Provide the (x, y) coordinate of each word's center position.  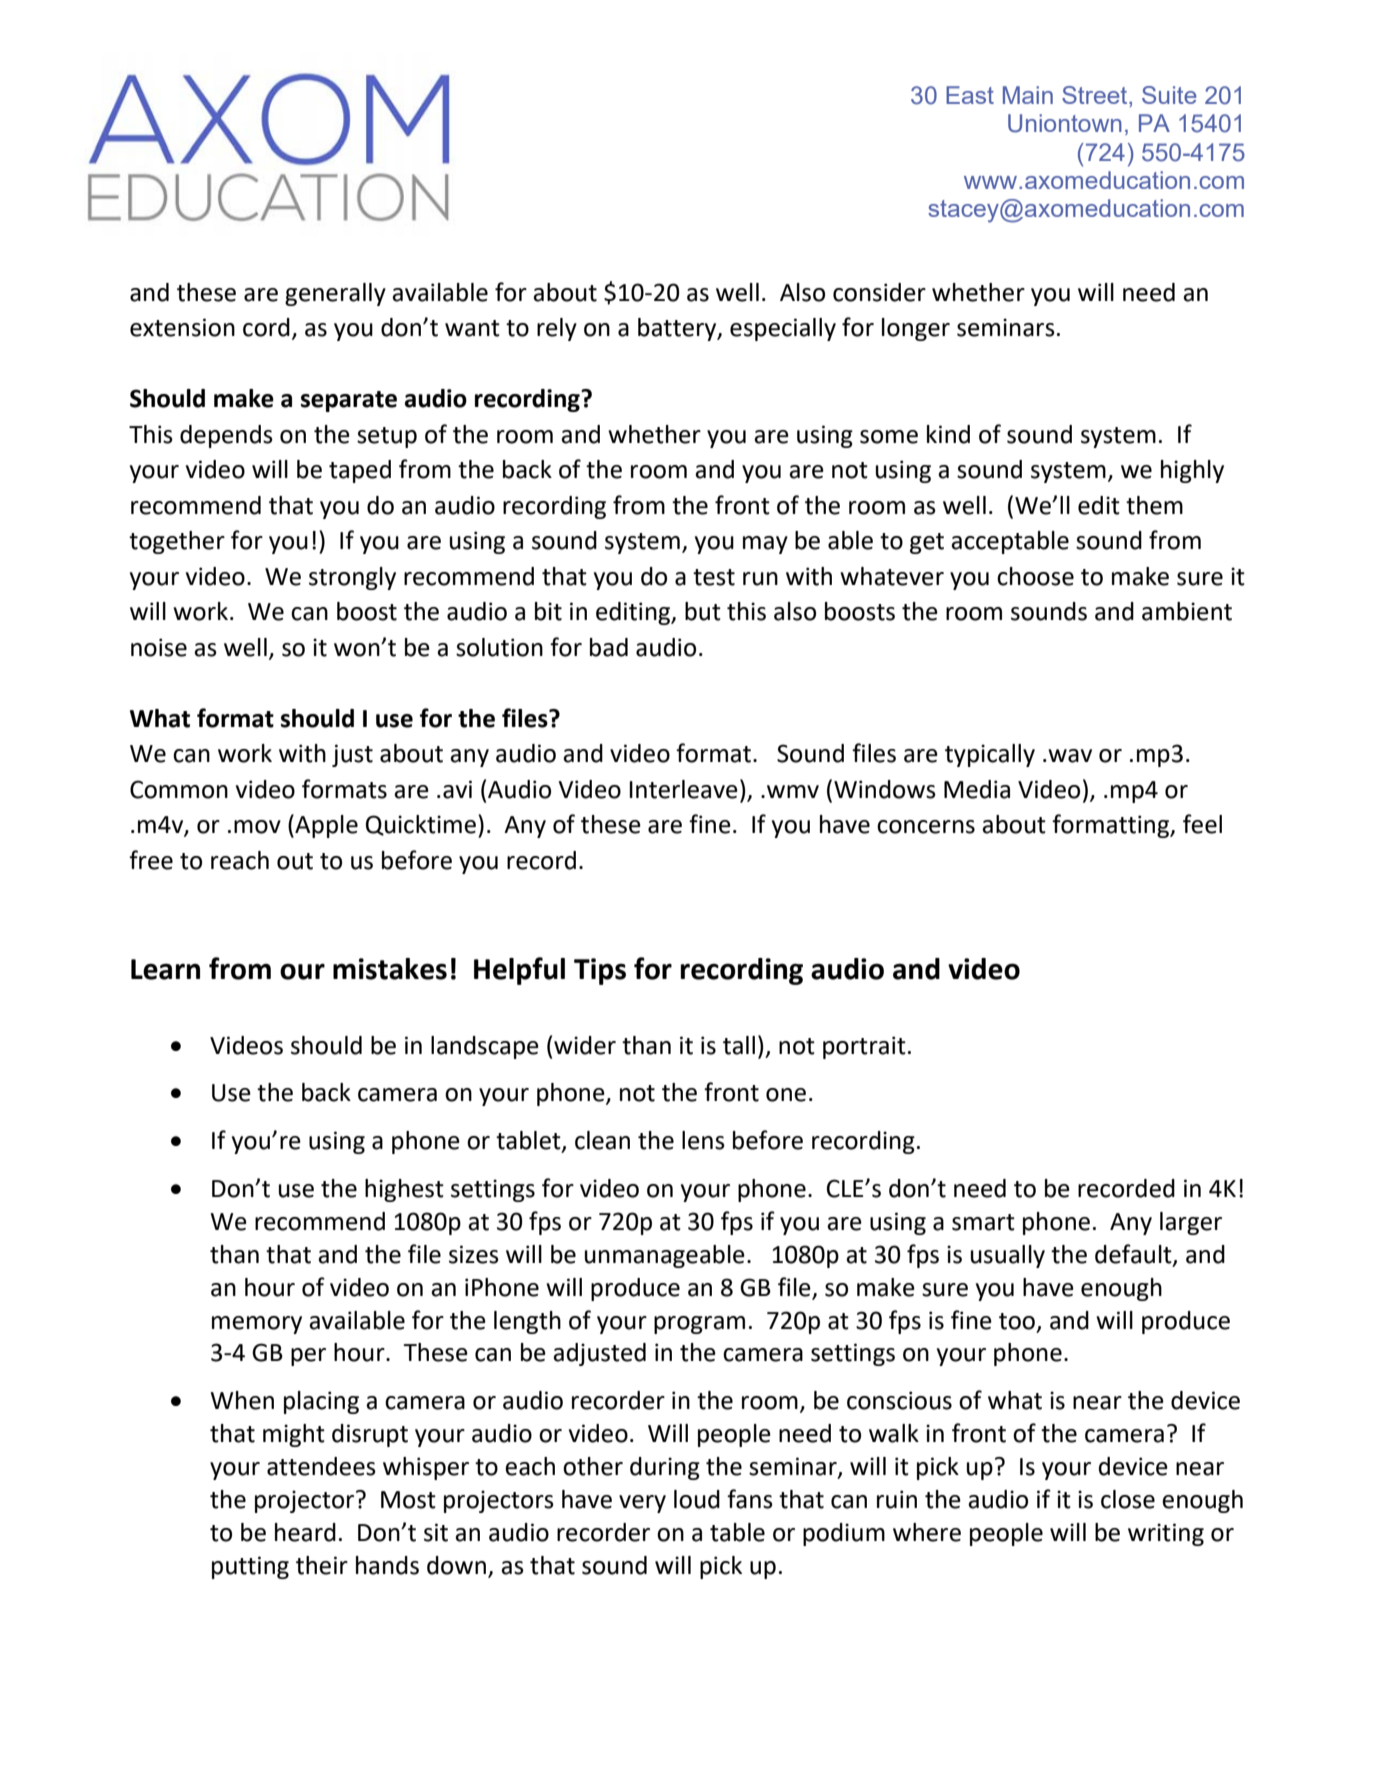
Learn (165, 969)
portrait (864, 1047)
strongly (352, 578)
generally (335, 294)
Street (1096, 95)
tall (739, 1045)
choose (1035, 576)
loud (697, 1499)
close (1128, 1499)
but (703, 611)
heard (305, 1532)
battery (678, 329)
